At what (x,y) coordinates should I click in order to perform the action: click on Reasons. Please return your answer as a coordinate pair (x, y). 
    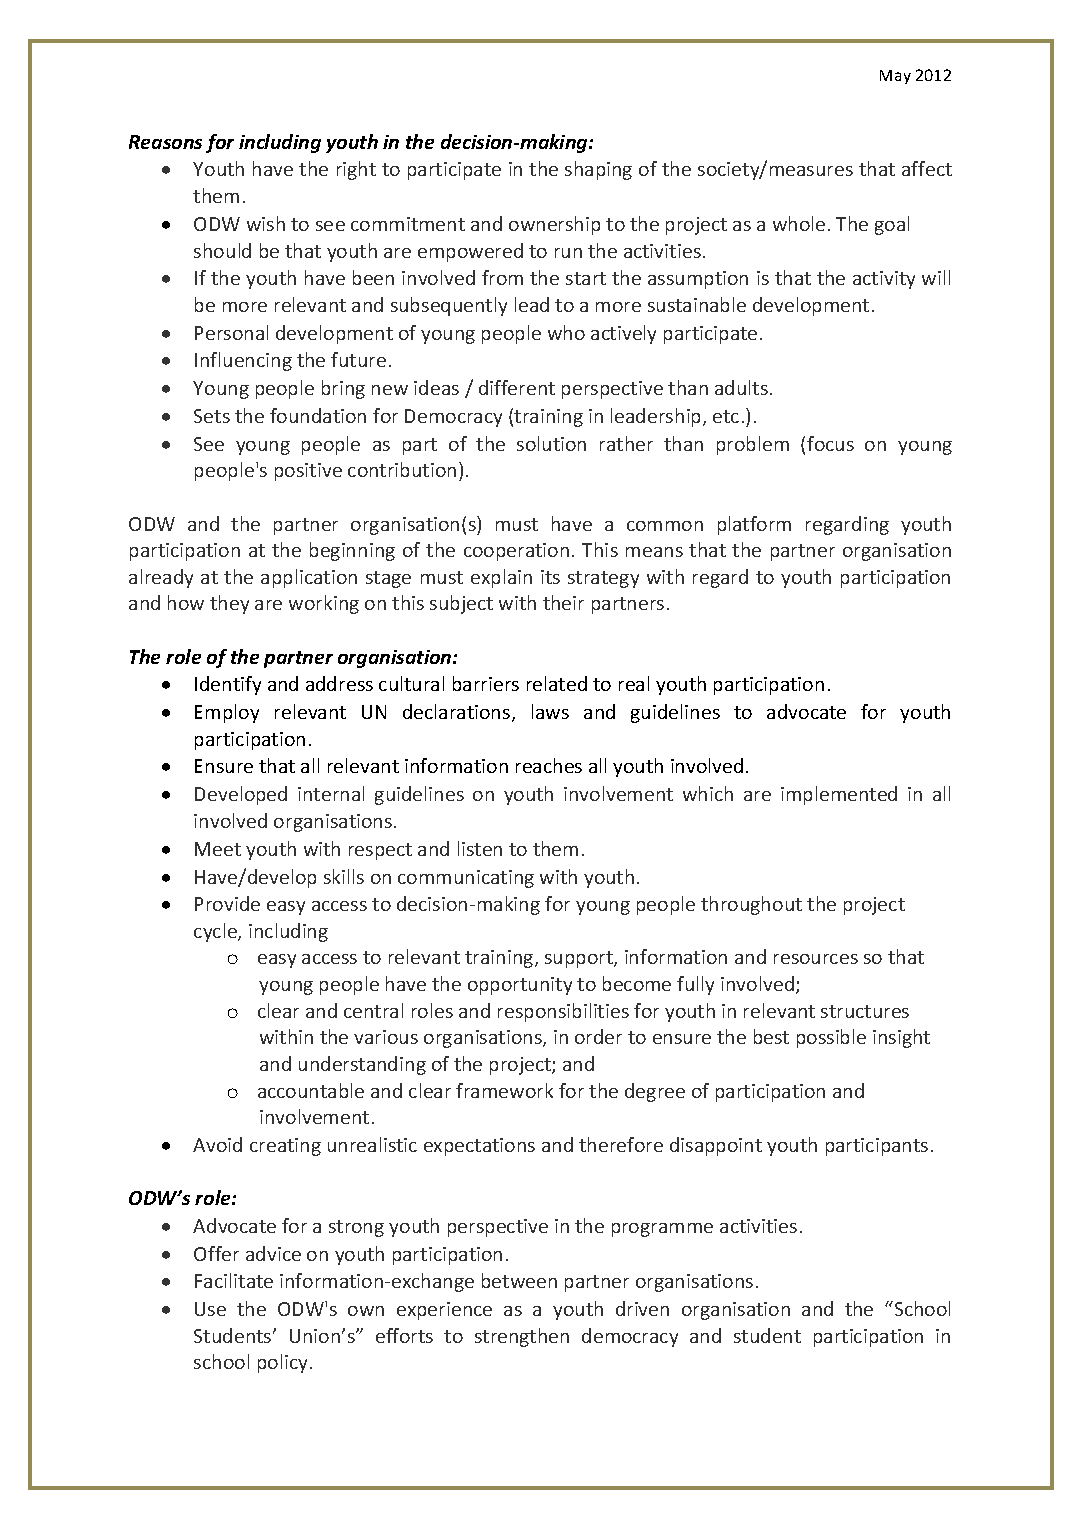
    Looking at the image, I should click on (165, 142).
